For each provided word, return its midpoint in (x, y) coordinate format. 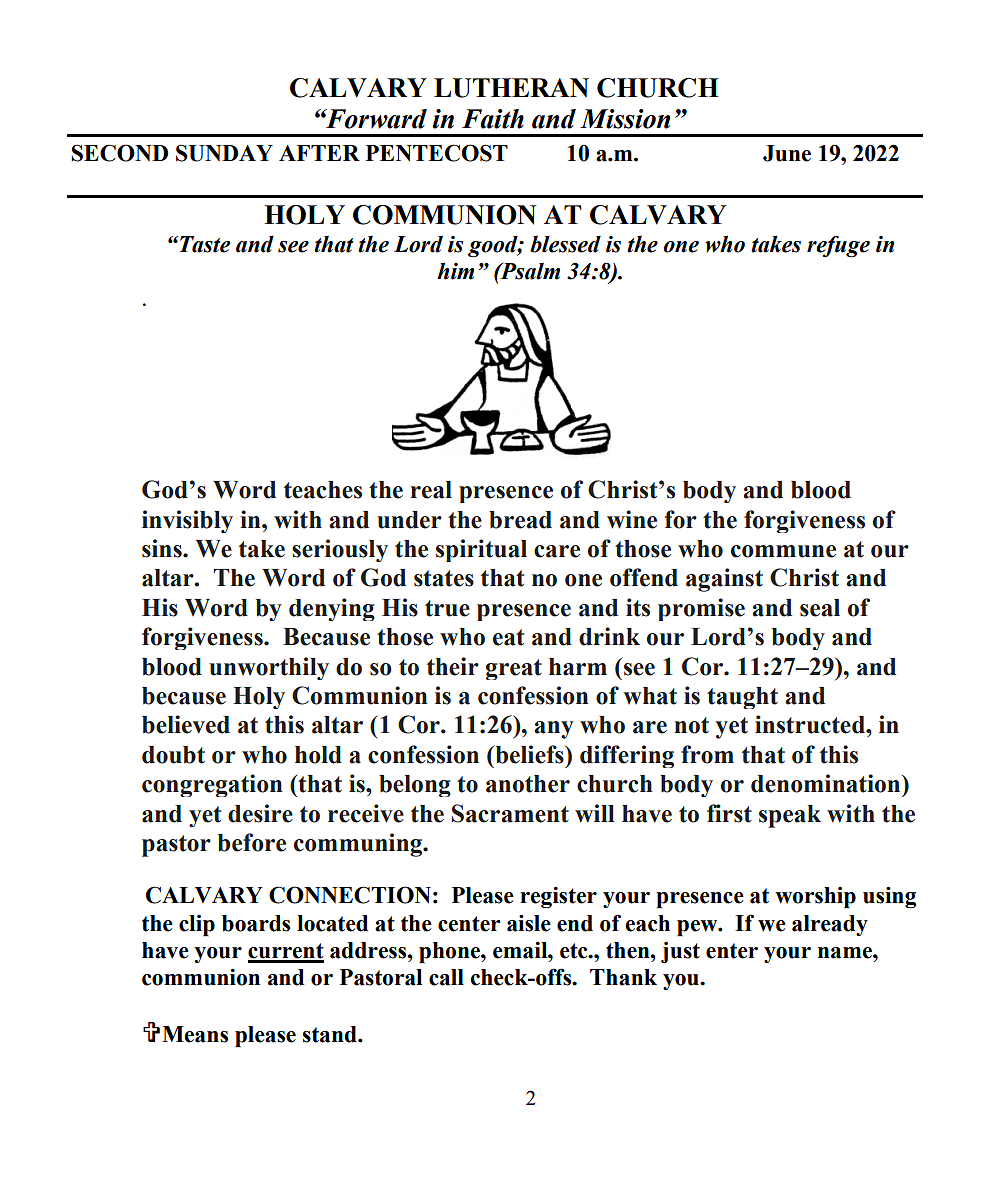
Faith (493, 119)
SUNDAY (224, 153)
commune (783, 551)
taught (742, 698)
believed (186, 724)
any (554, 730)
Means (195, 1034)
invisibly (187, 521)
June (787, 153)
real (431, 490)
